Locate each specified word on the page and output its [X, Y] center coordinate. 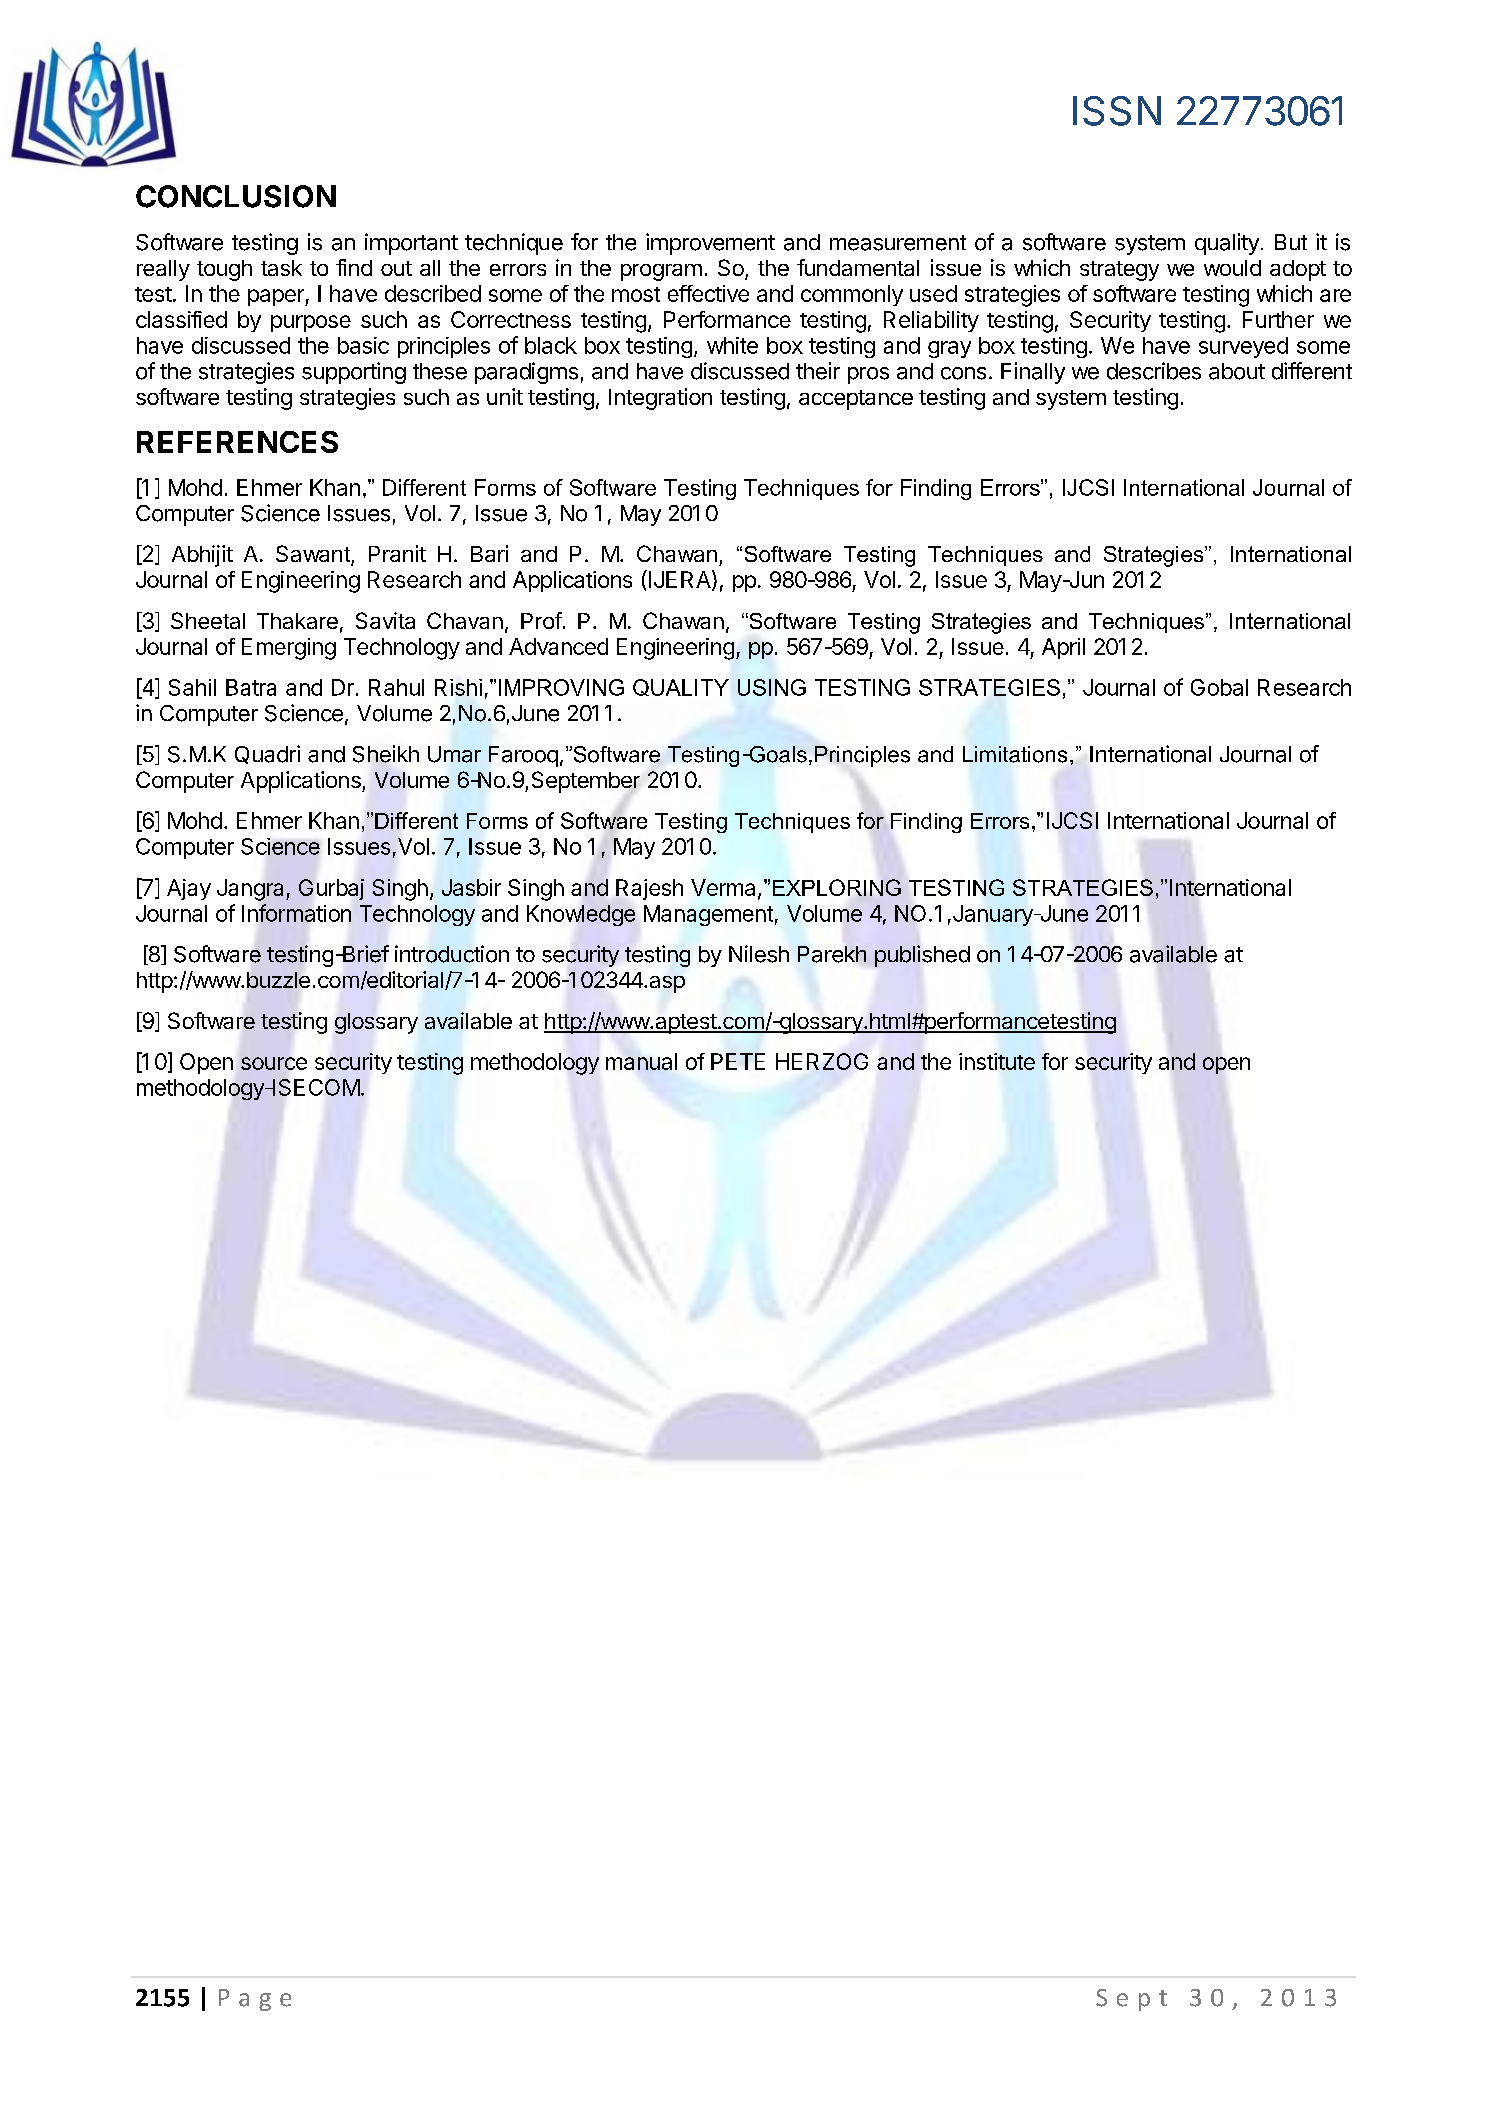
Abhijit [202, 556]
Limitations [1015, 754]
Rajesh [649, 889]
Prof [541, 620]
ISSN [1117, 111]
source [274, 1063]
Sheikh [386, 754]
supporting [354, 373]
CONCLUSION [236, 196]
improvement [710, 244]
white [732, 345]
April [1063, 648]
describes [1154, 371]
